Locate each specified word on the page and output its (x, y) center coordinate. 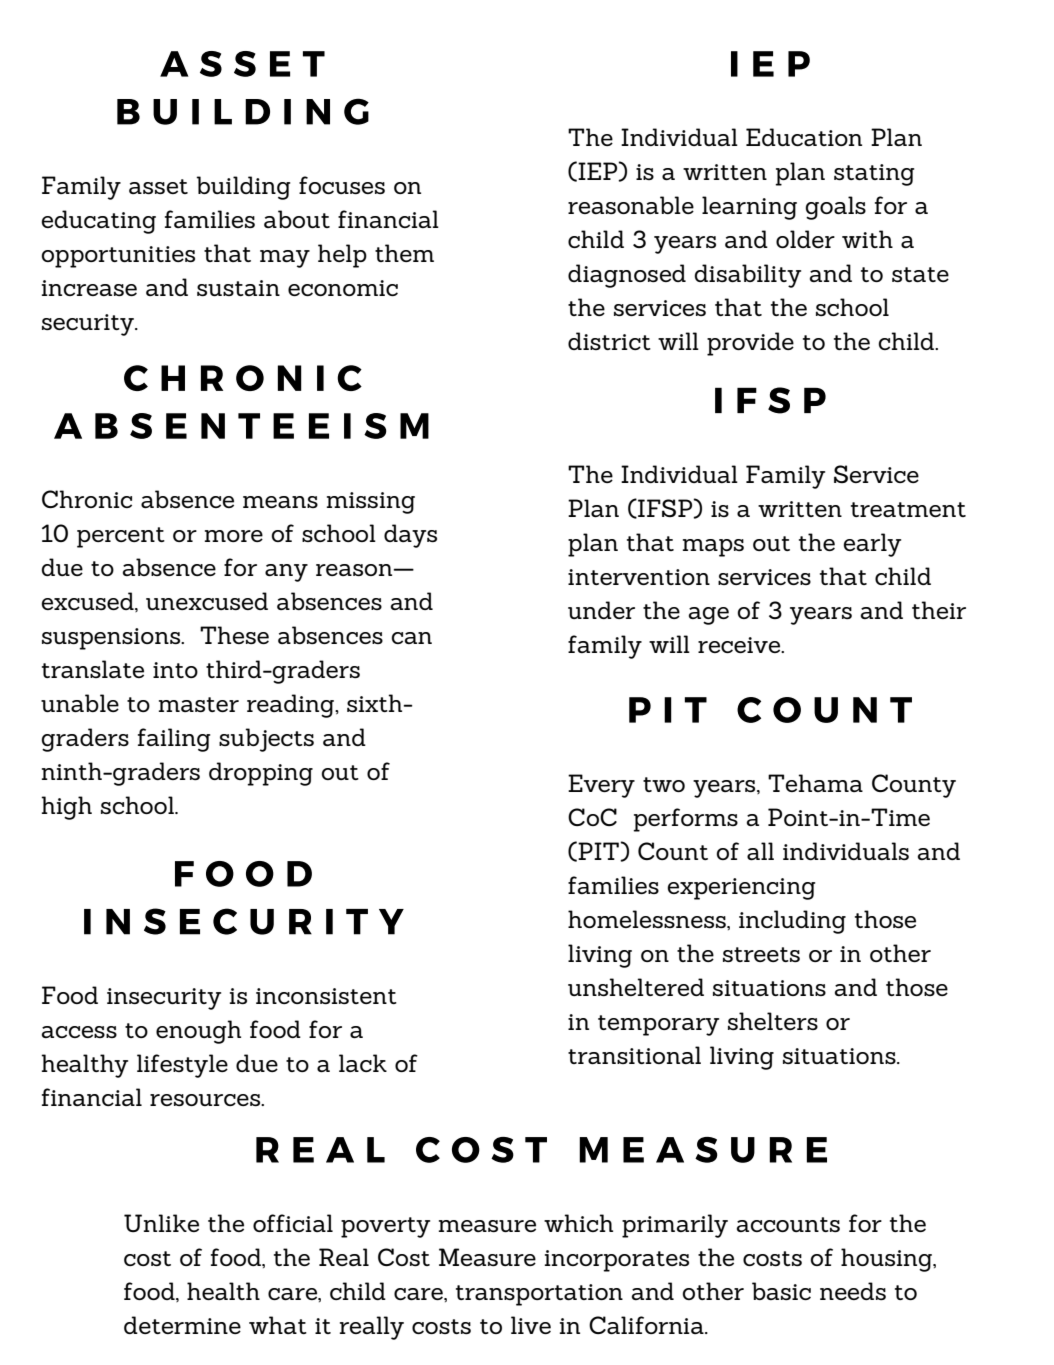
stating (874, 175)
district (609, 341)
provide (750, 344)
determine (182, 1325)
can (412, 638)
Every (601, 786)
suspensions (112, 639)
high (66, 808)
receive (740, 645)
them (404, 253)
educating (99, 222)
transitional (634, 1055)
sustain (238, 288)
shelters (773, 1021)
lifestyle (182, 1066)
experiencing (741, 889)
